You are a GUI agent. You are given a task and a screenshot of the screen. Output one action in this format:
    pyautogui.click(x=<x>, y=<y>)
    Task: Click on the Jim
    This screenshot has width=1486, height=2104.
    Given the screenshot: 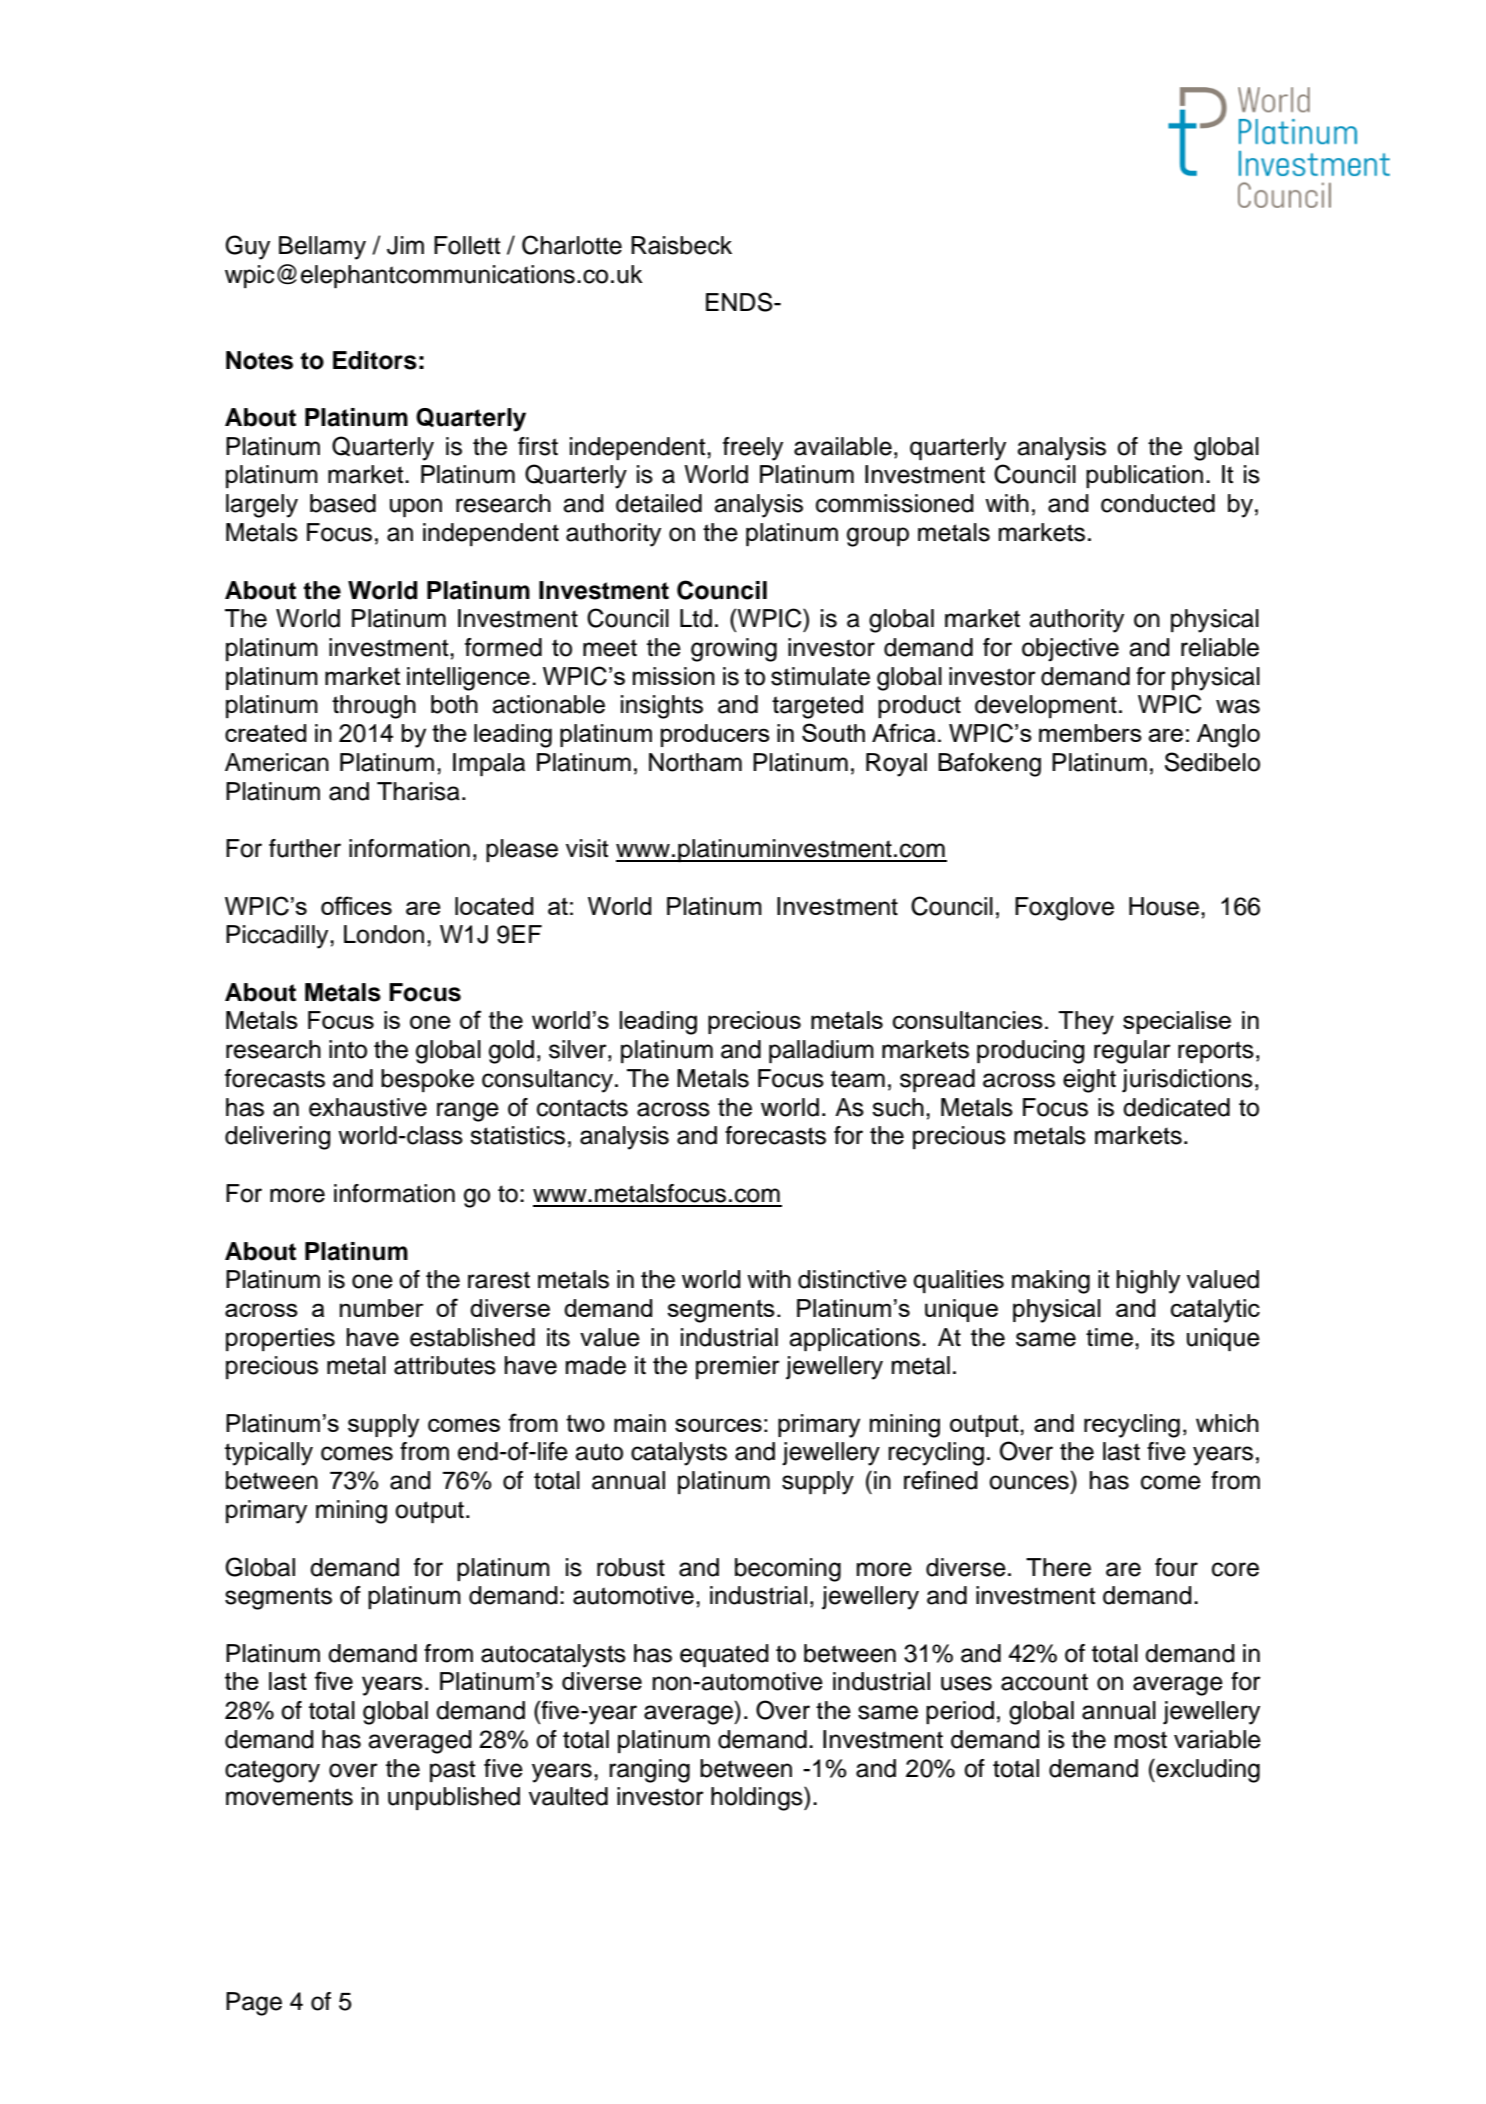 What is the action you would take?
    pyautogui.click(x=405, y=245)
